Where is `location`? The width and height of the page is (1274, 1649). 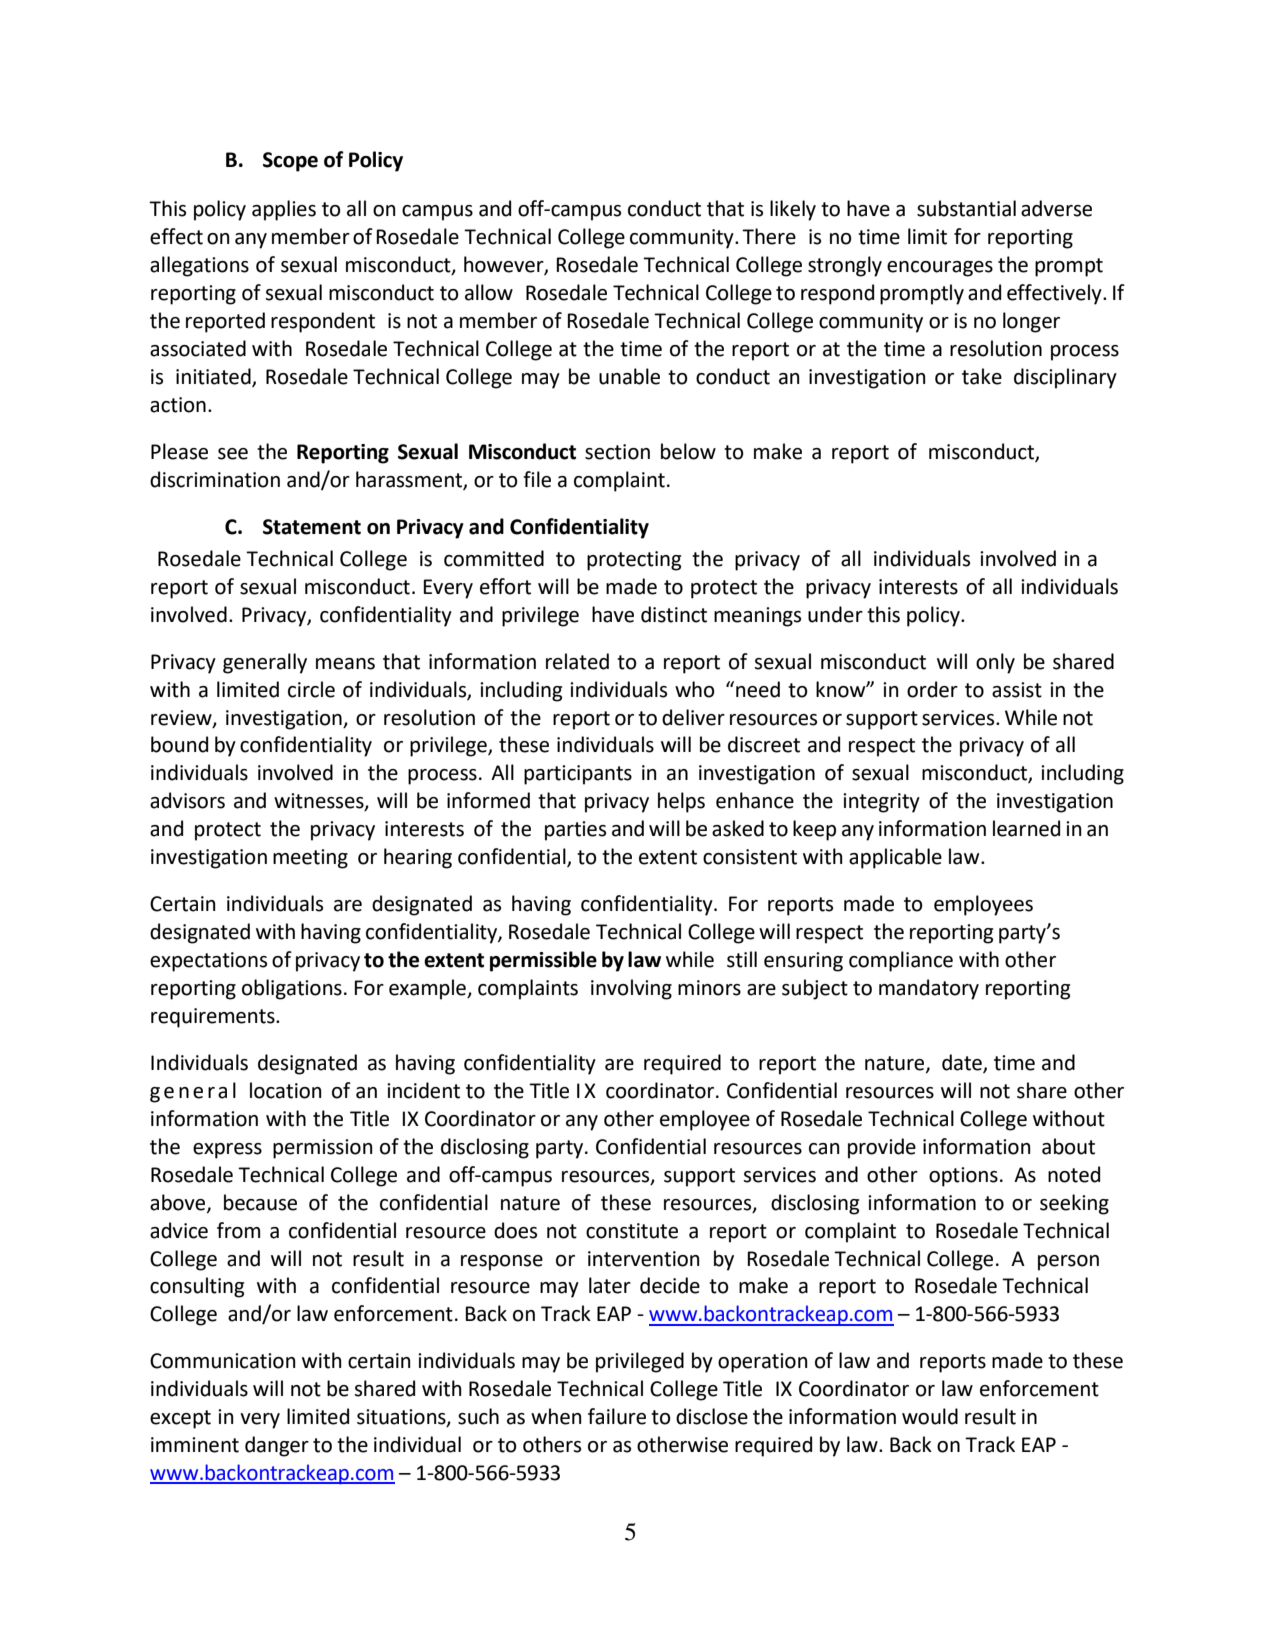
location is located at coordinates (286, 1090).
